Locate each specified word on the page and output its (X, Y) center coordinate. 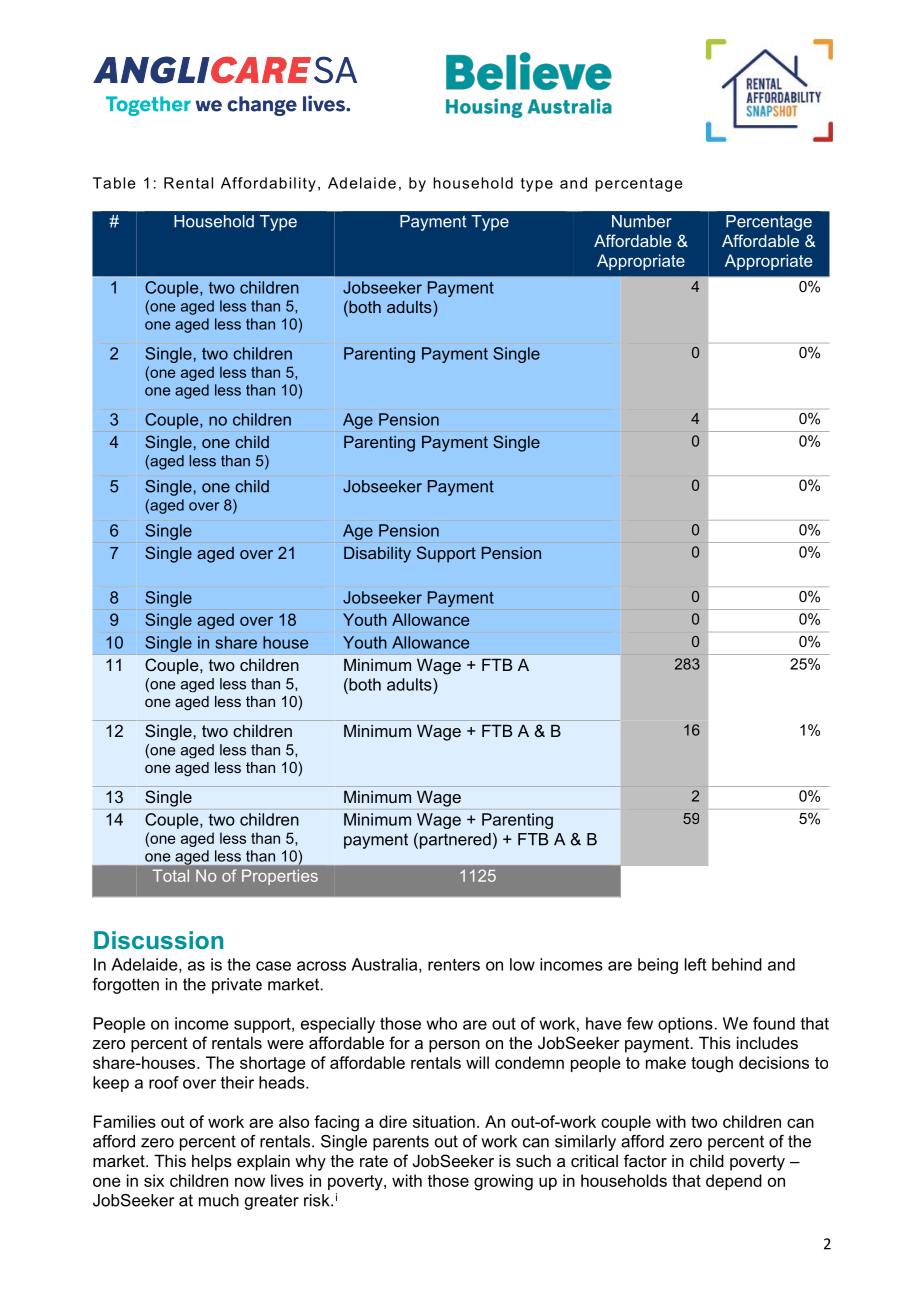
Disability (377, 555)
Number (642, 221)
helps (212, 1162)
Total (171, 875)
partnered (454, 841)
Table (114, 183)
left (695, 964)
